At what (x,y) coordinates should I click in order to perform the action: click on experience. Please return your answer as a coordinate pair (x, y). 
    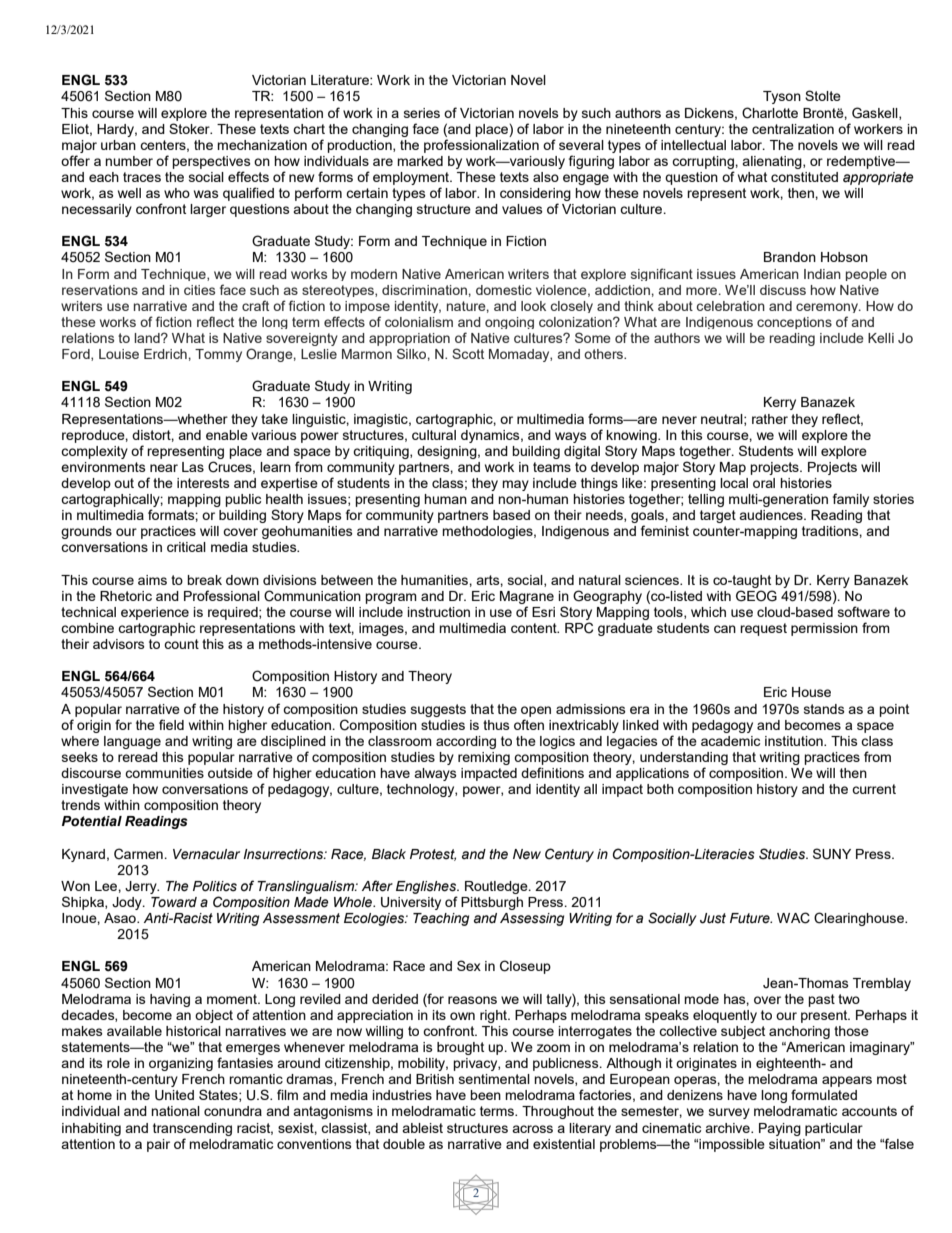
    Looking at the image, I should click on (155, 613).
